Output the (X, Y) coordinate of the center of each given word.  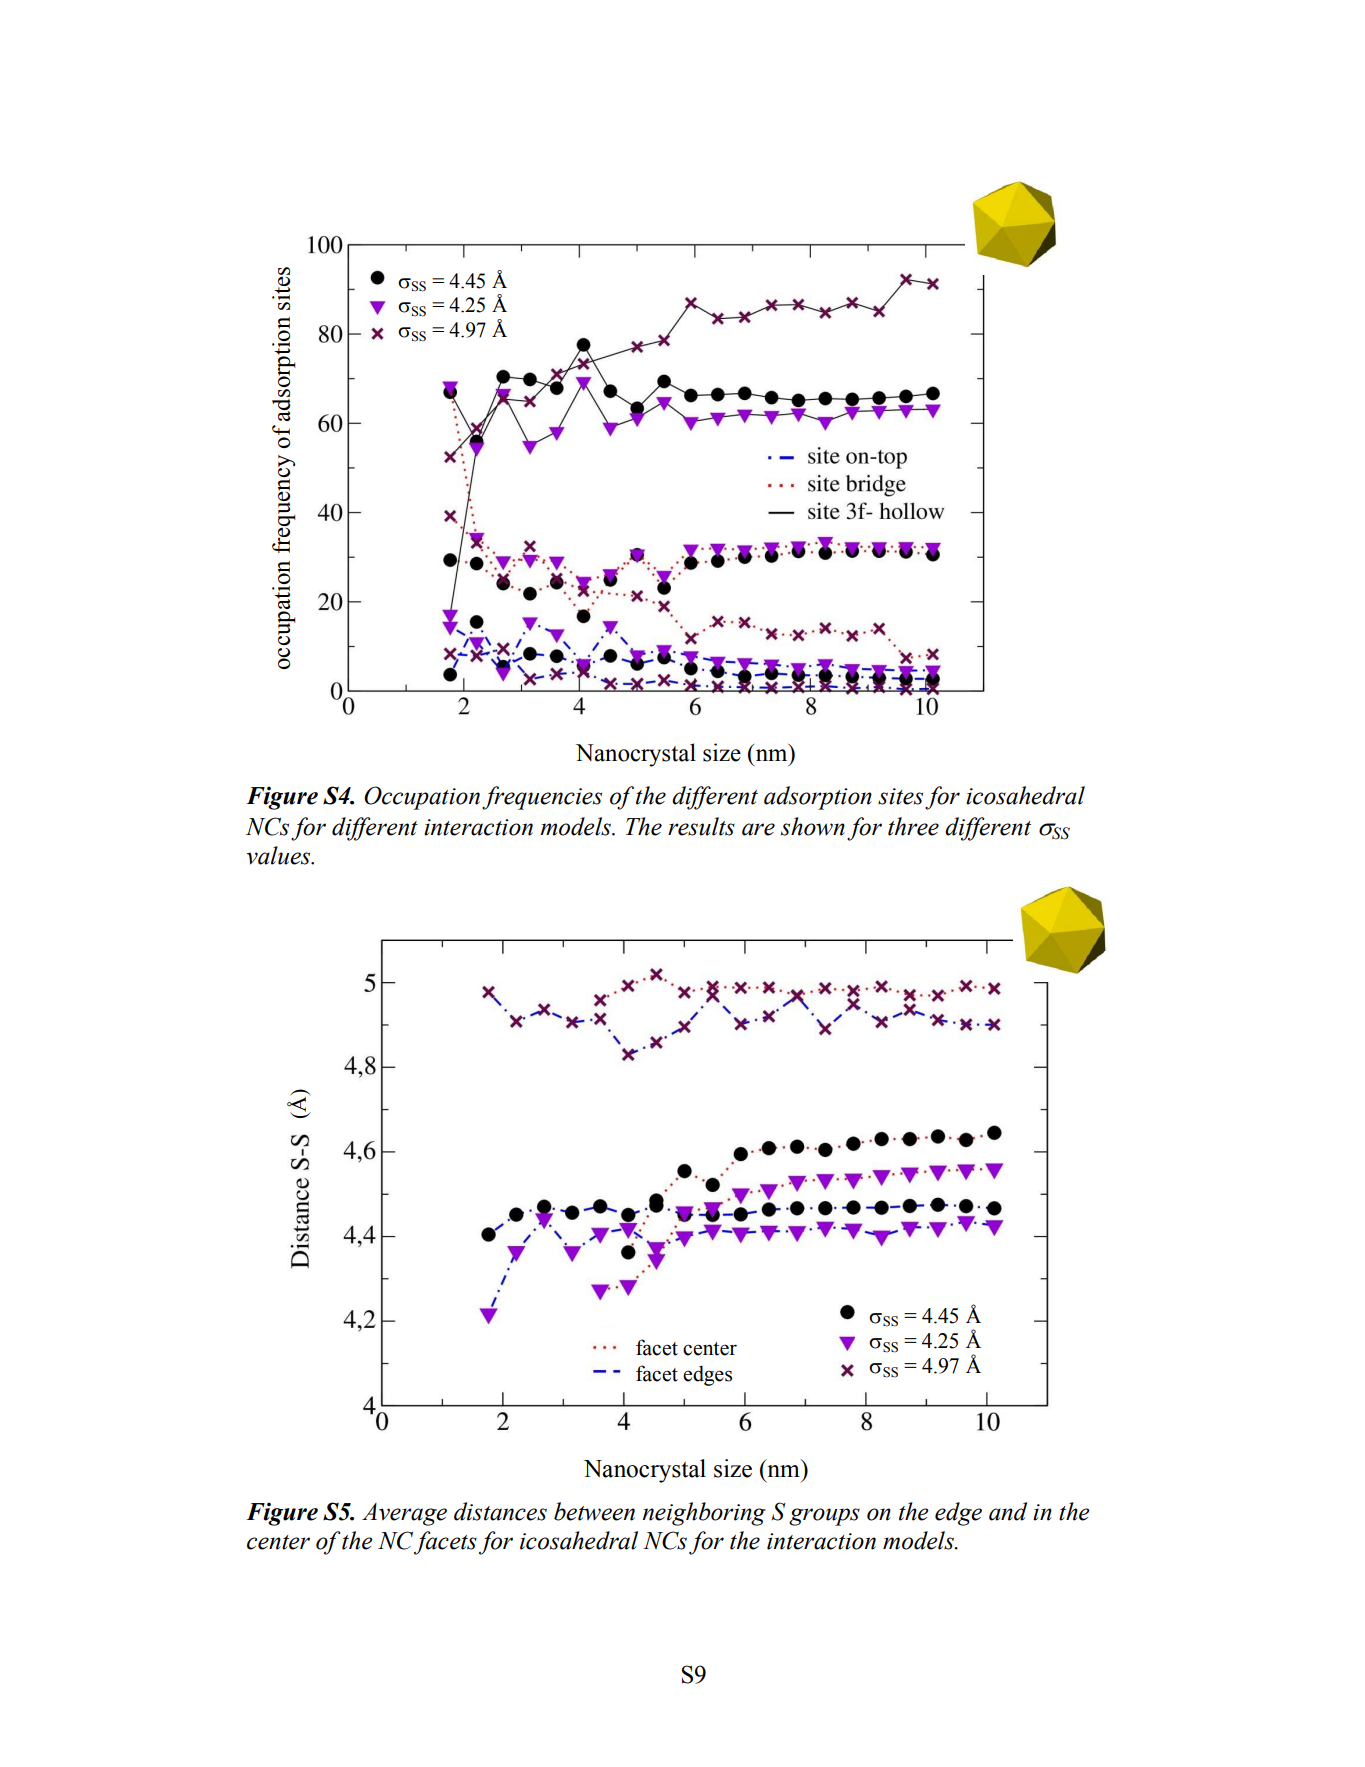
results (701, 826)
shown (813, 826)
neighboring (704, 1514)
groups (824, 1517)
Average (404, 1514)
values (280, 855)
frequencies (542, 798)
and (1008, 1511)
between (594, 1511)
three (913, 826)
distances (500, 1511)
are (758, 829)
